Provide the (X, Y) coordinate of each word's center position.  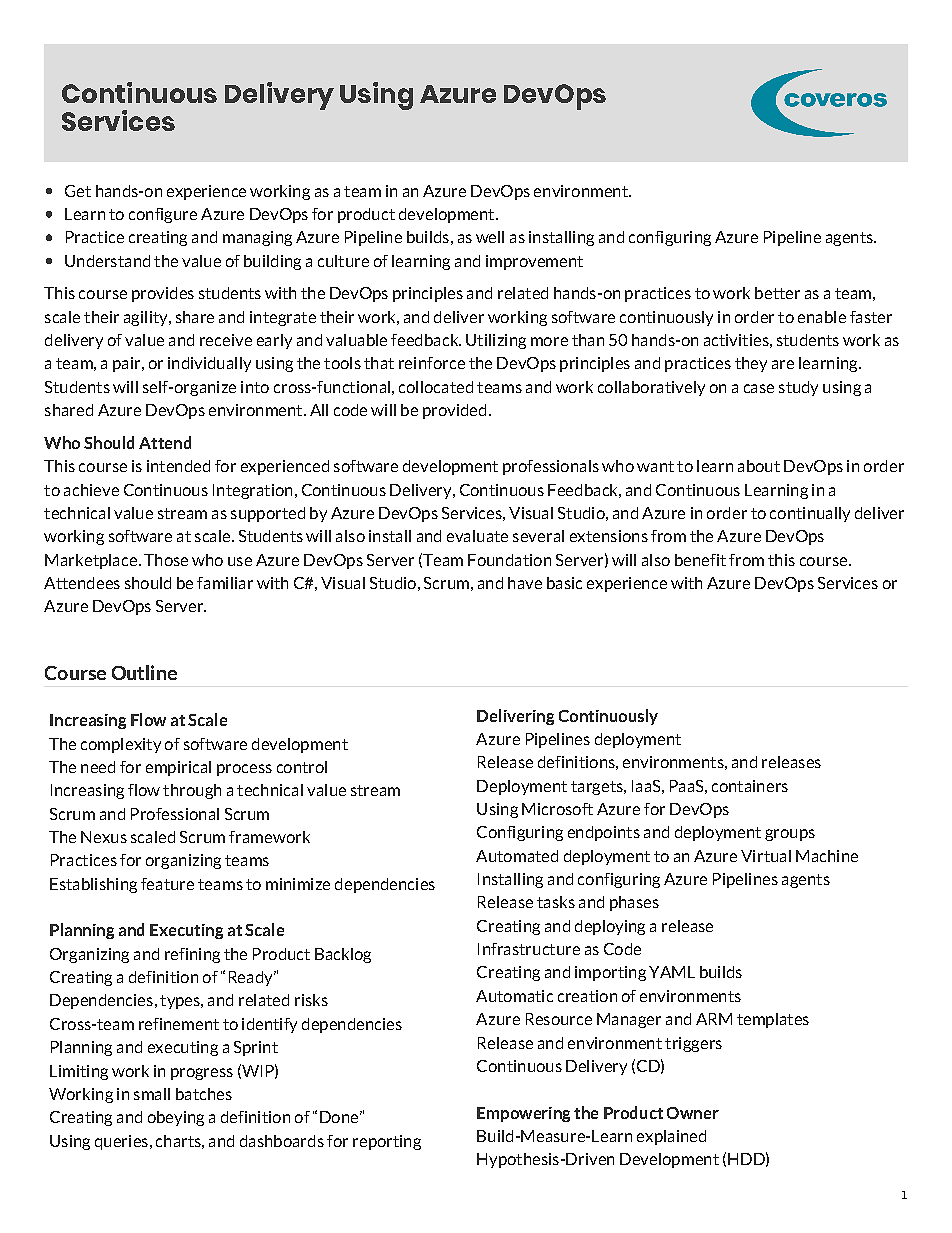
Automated (517, 856)
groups (790, 835)
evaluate (477, 536)
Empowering (523, 1114)
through (192, 791)
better (777, 293)
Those (166, 560)
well (490, 237)
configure (163, 215)
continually (810, 514)
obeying (176, 1118)
